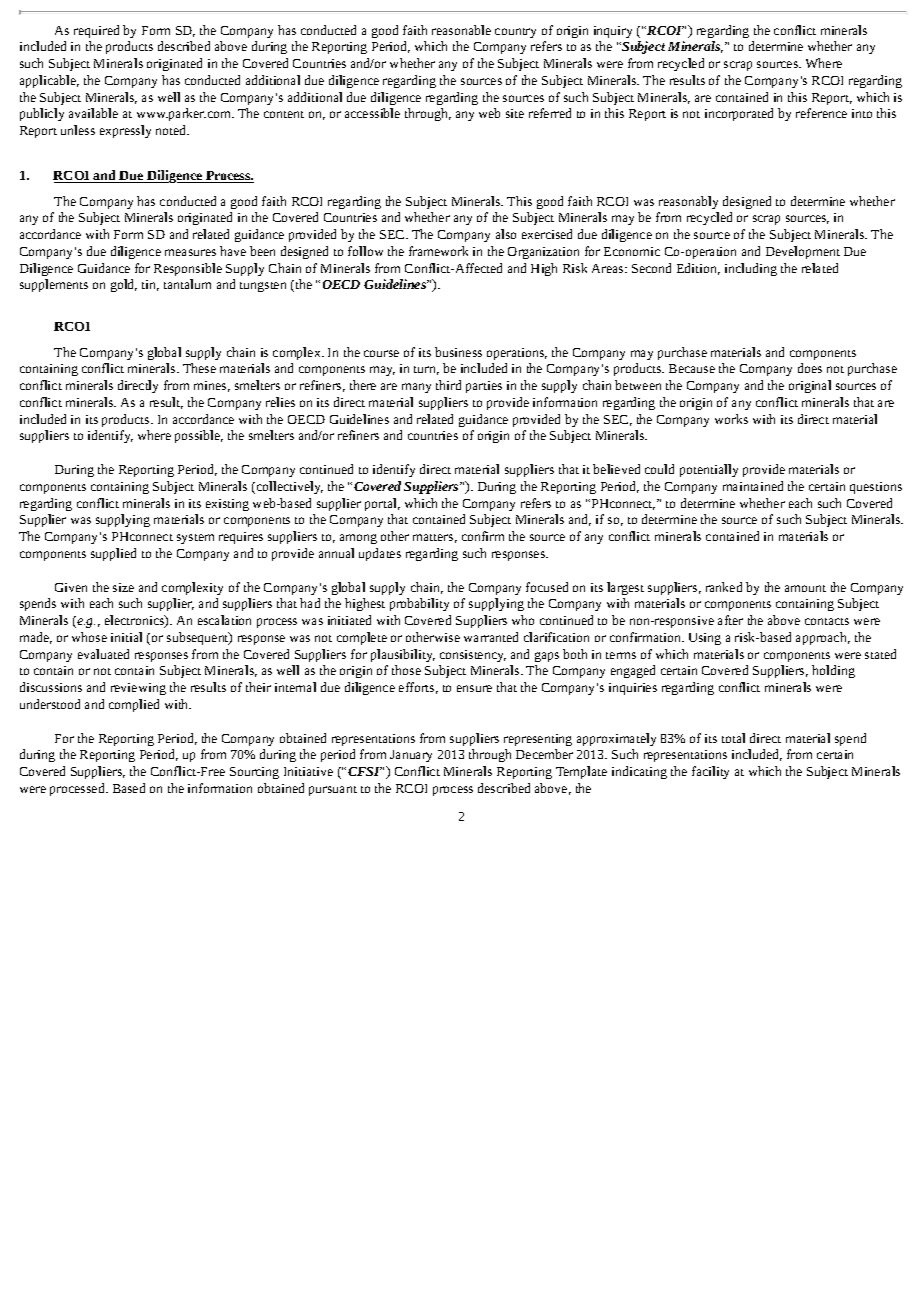 The image size is (924, 1308). Describe the element at coordinates (411, 756) in the screenshot. I see `January` at that location.
